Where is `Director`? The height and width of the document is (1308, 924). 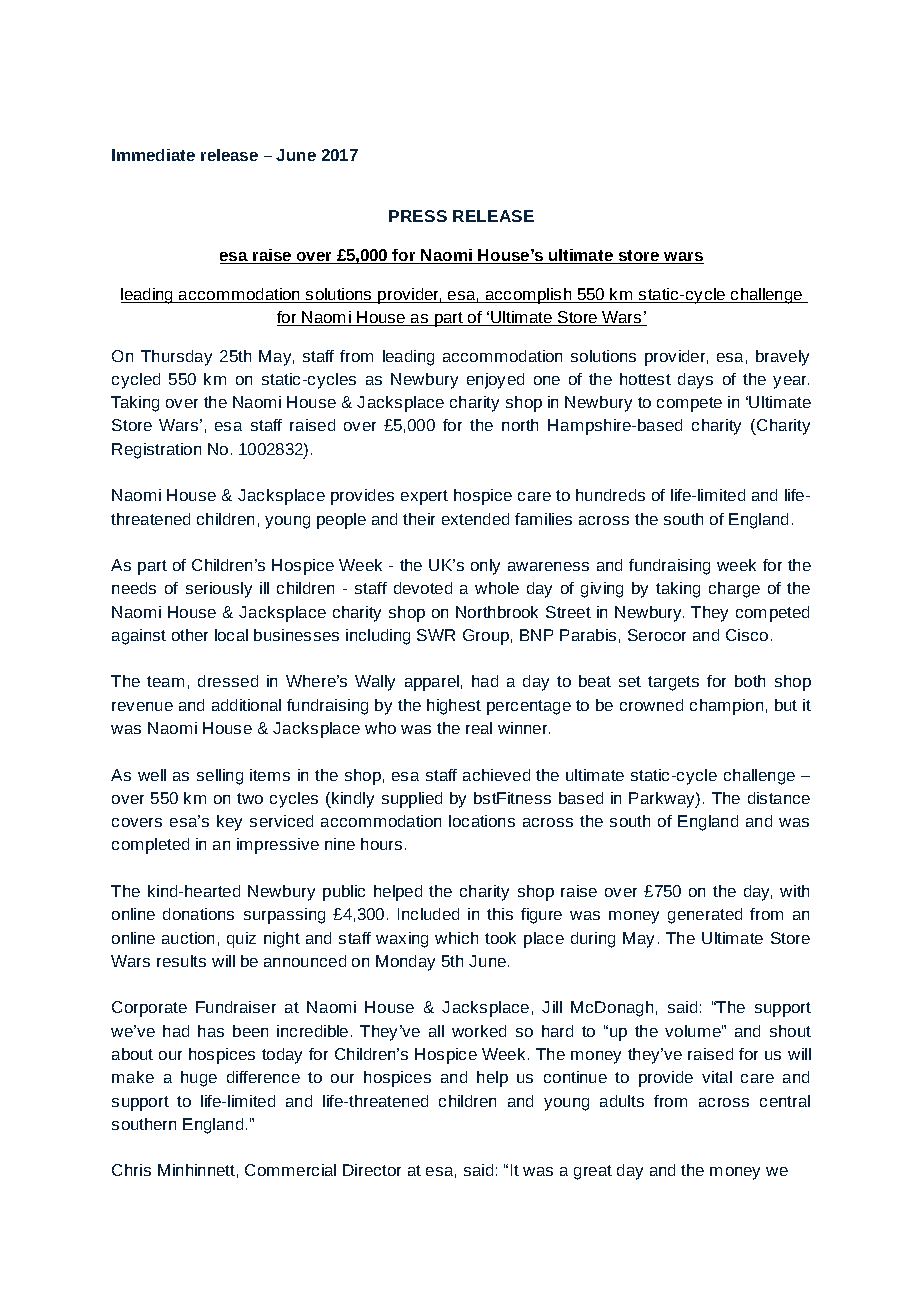
Director is located at coordinates (372, 1170).
